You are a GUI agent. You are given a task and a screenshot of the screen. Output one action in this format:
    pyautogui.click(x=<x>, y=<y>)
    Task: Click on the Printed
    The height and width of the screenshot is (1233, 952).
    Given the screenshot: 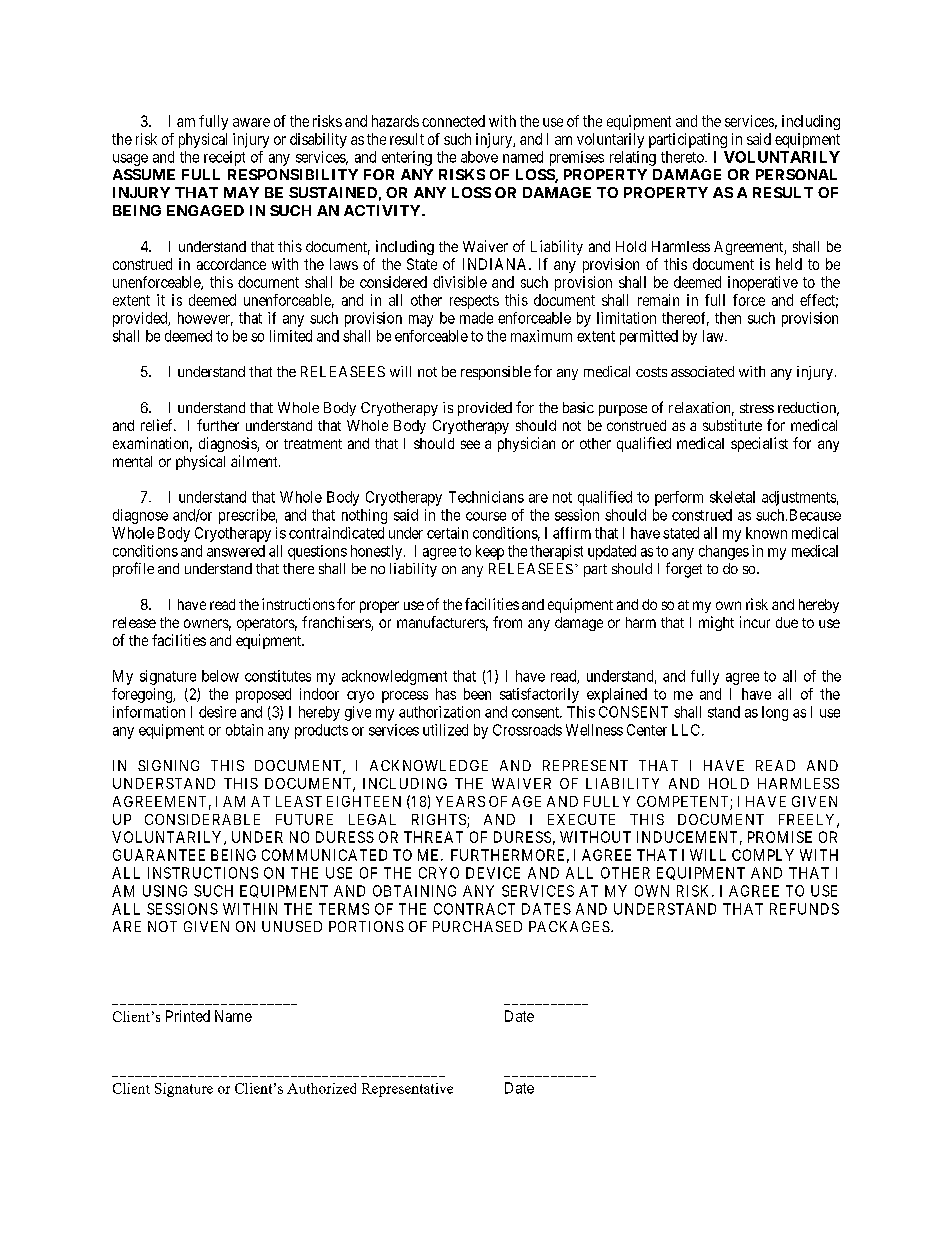 What is the action you would take?
    pyautogui.click(x=188, y=1016)
